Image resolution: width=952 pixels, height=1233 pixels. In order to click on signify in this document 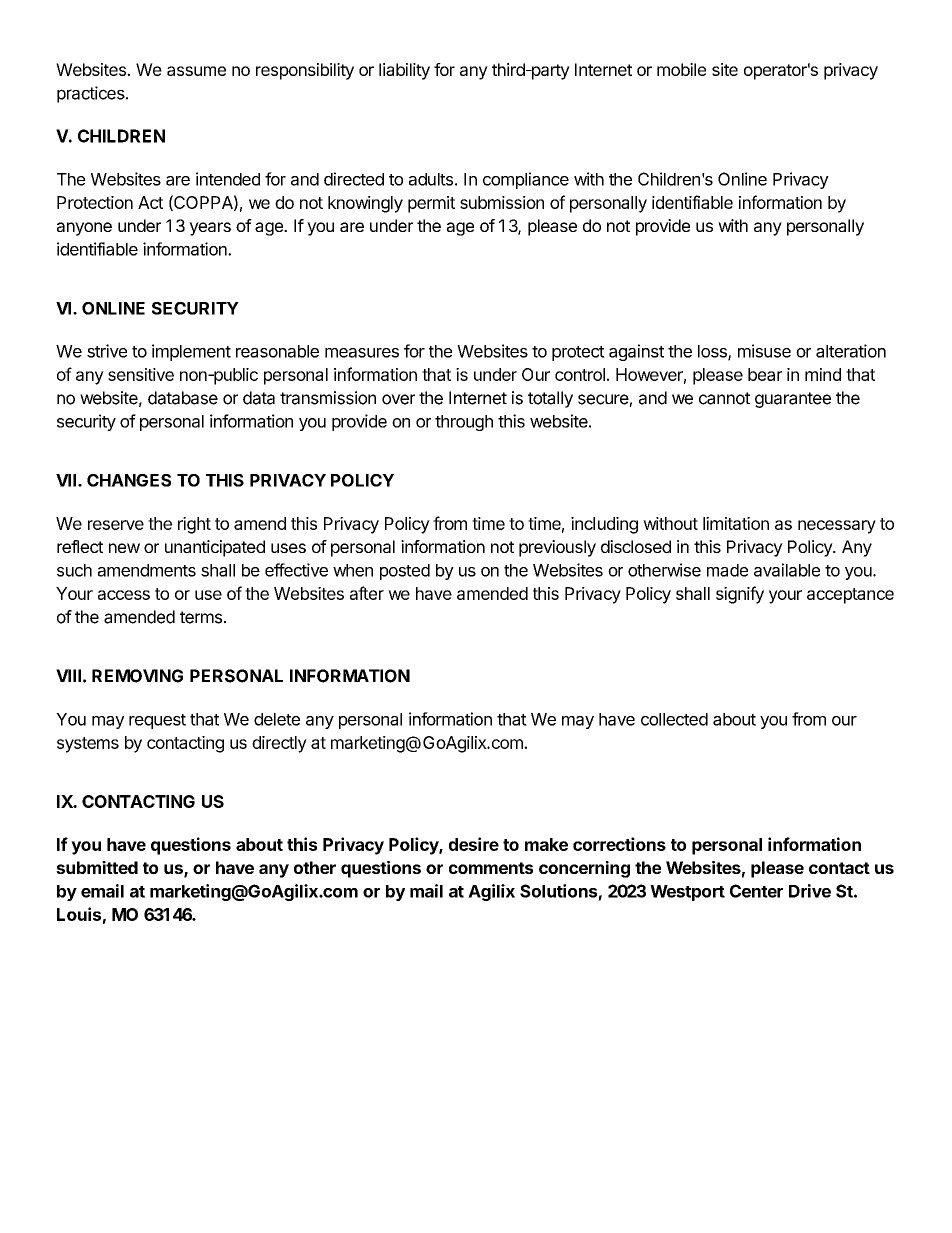, I will do `click(740, 595)`.
